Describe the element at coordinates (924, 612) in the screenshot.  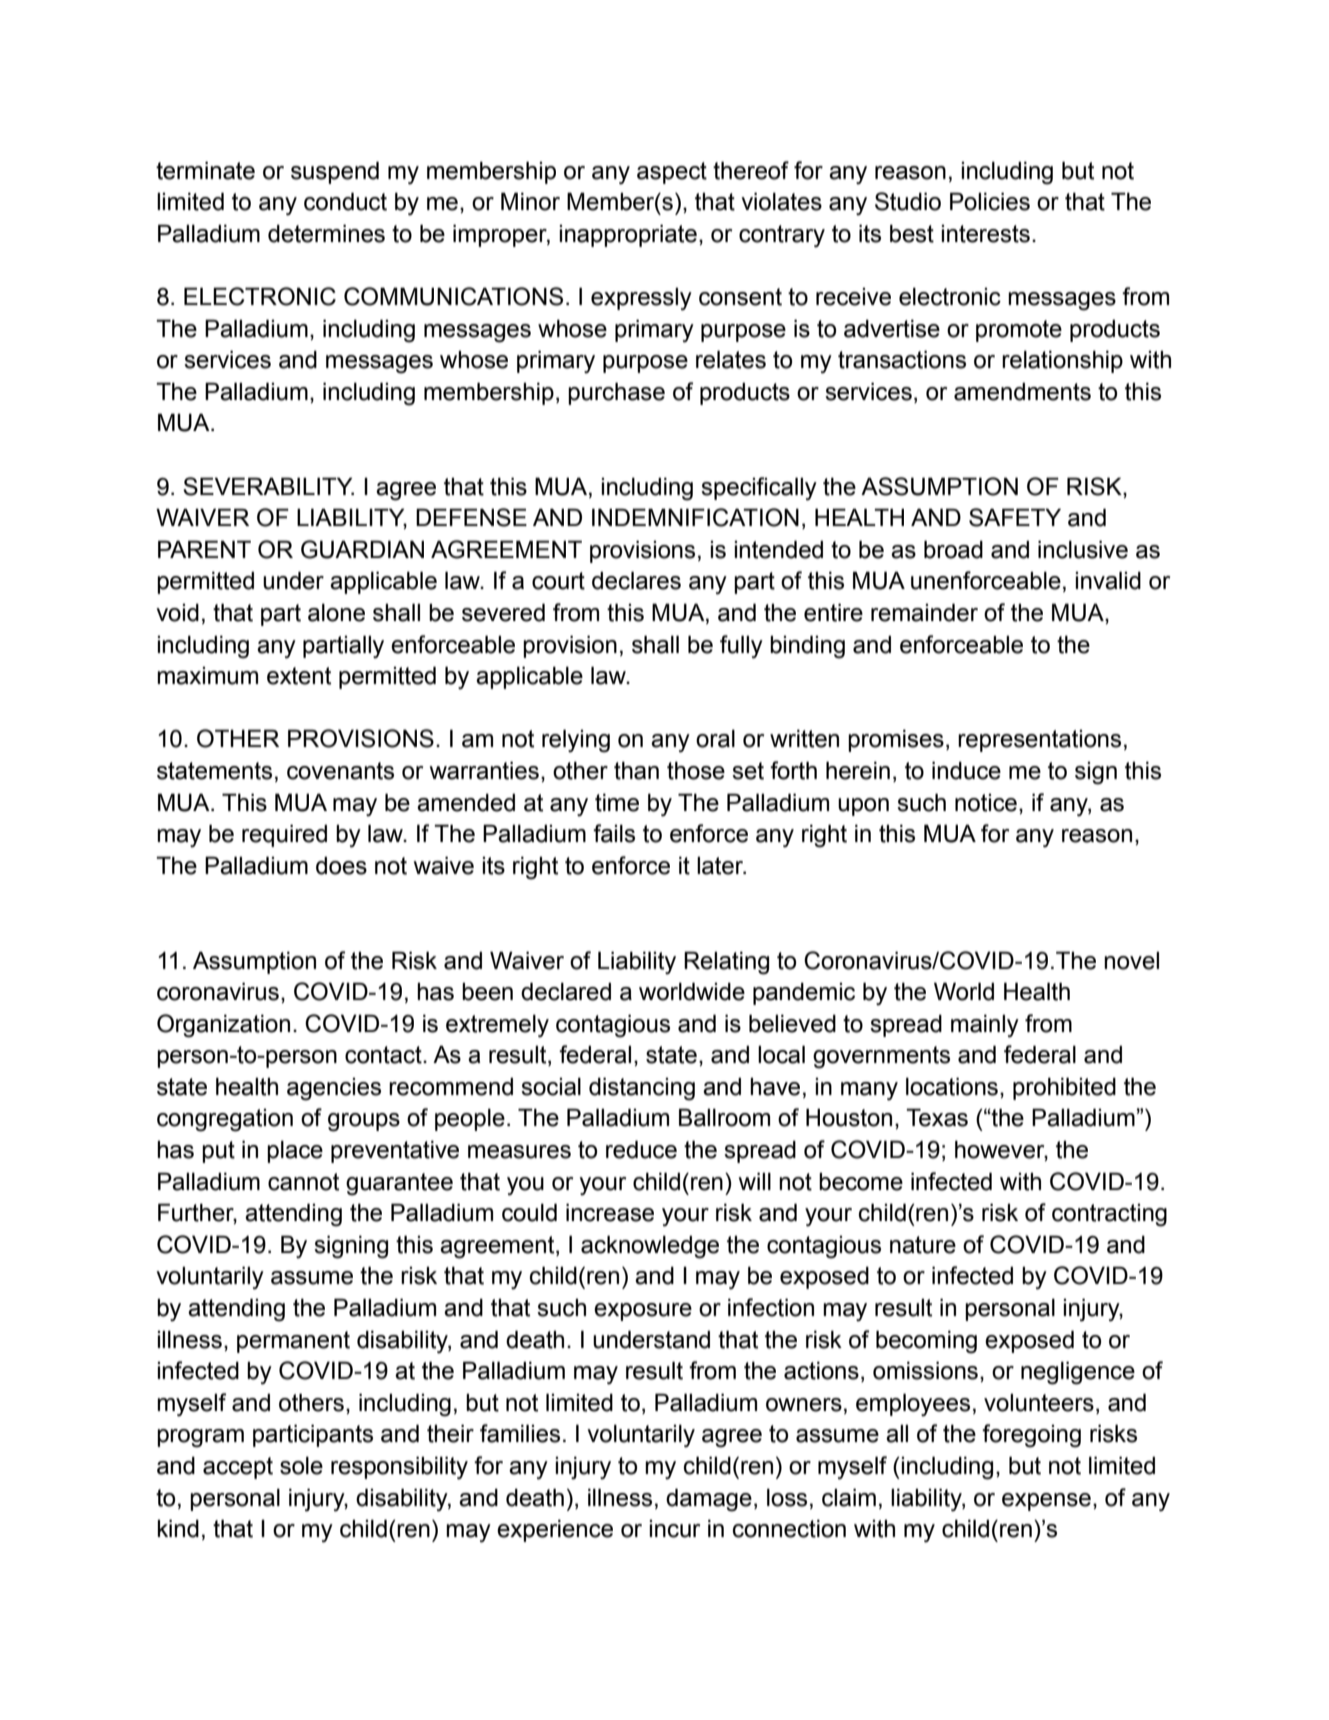
I see `remainder` at that location.
